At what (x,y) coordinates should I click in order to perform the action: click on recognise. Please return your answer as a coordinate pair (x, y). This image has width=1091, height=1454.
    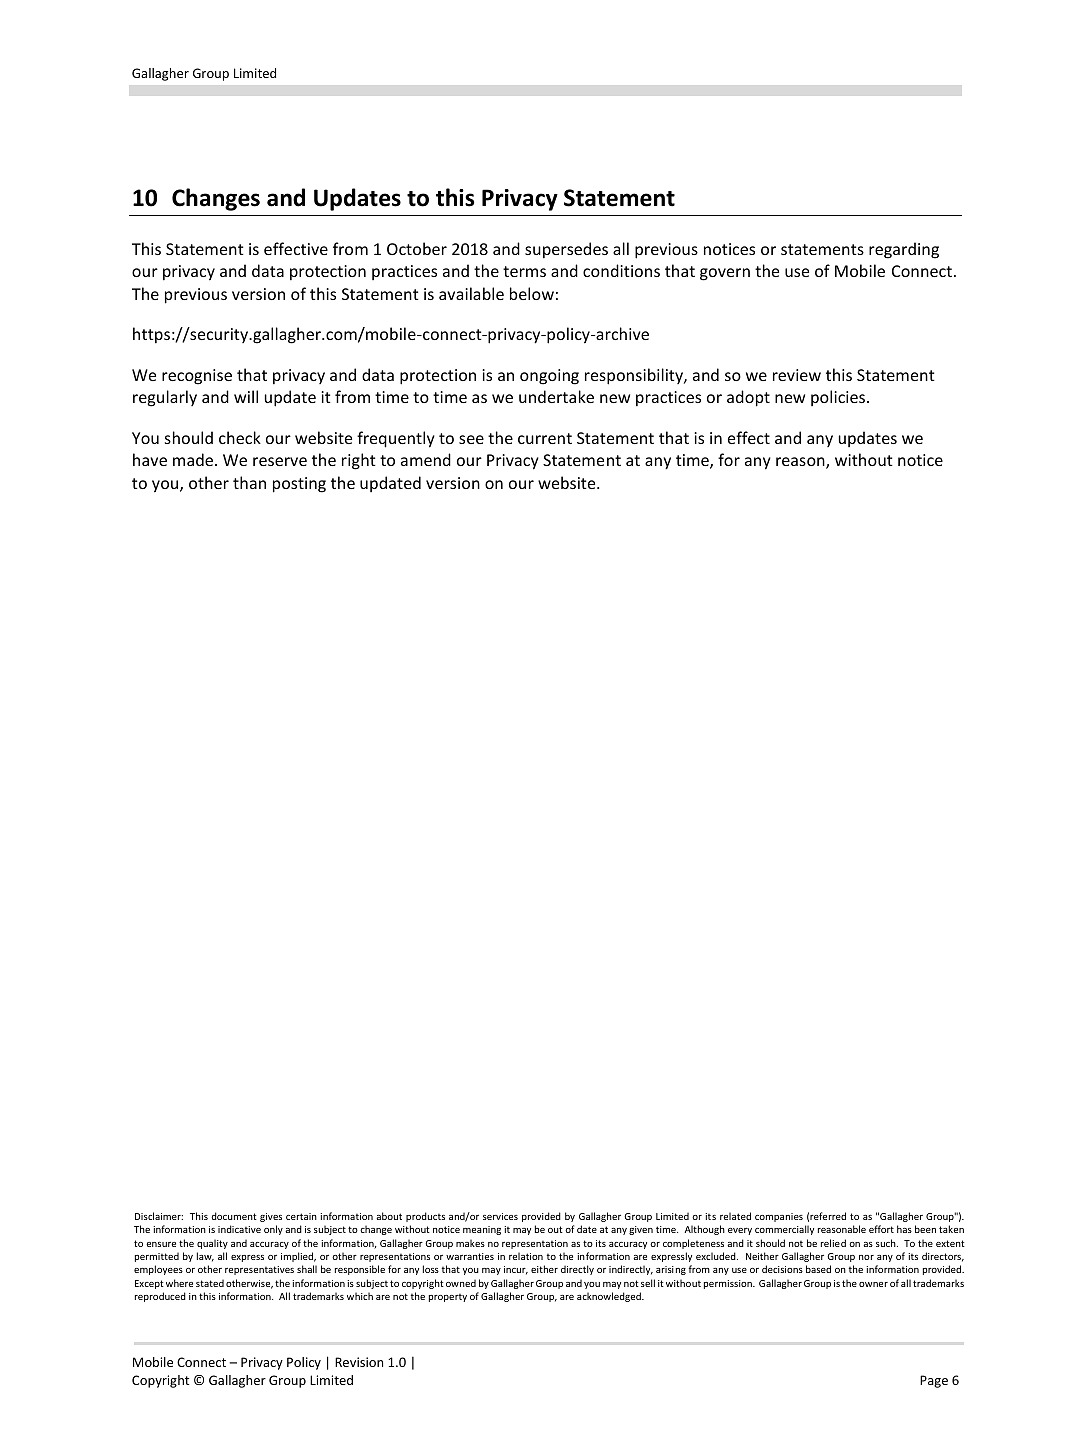
    Looking at the image, I should click on (197, 377).
